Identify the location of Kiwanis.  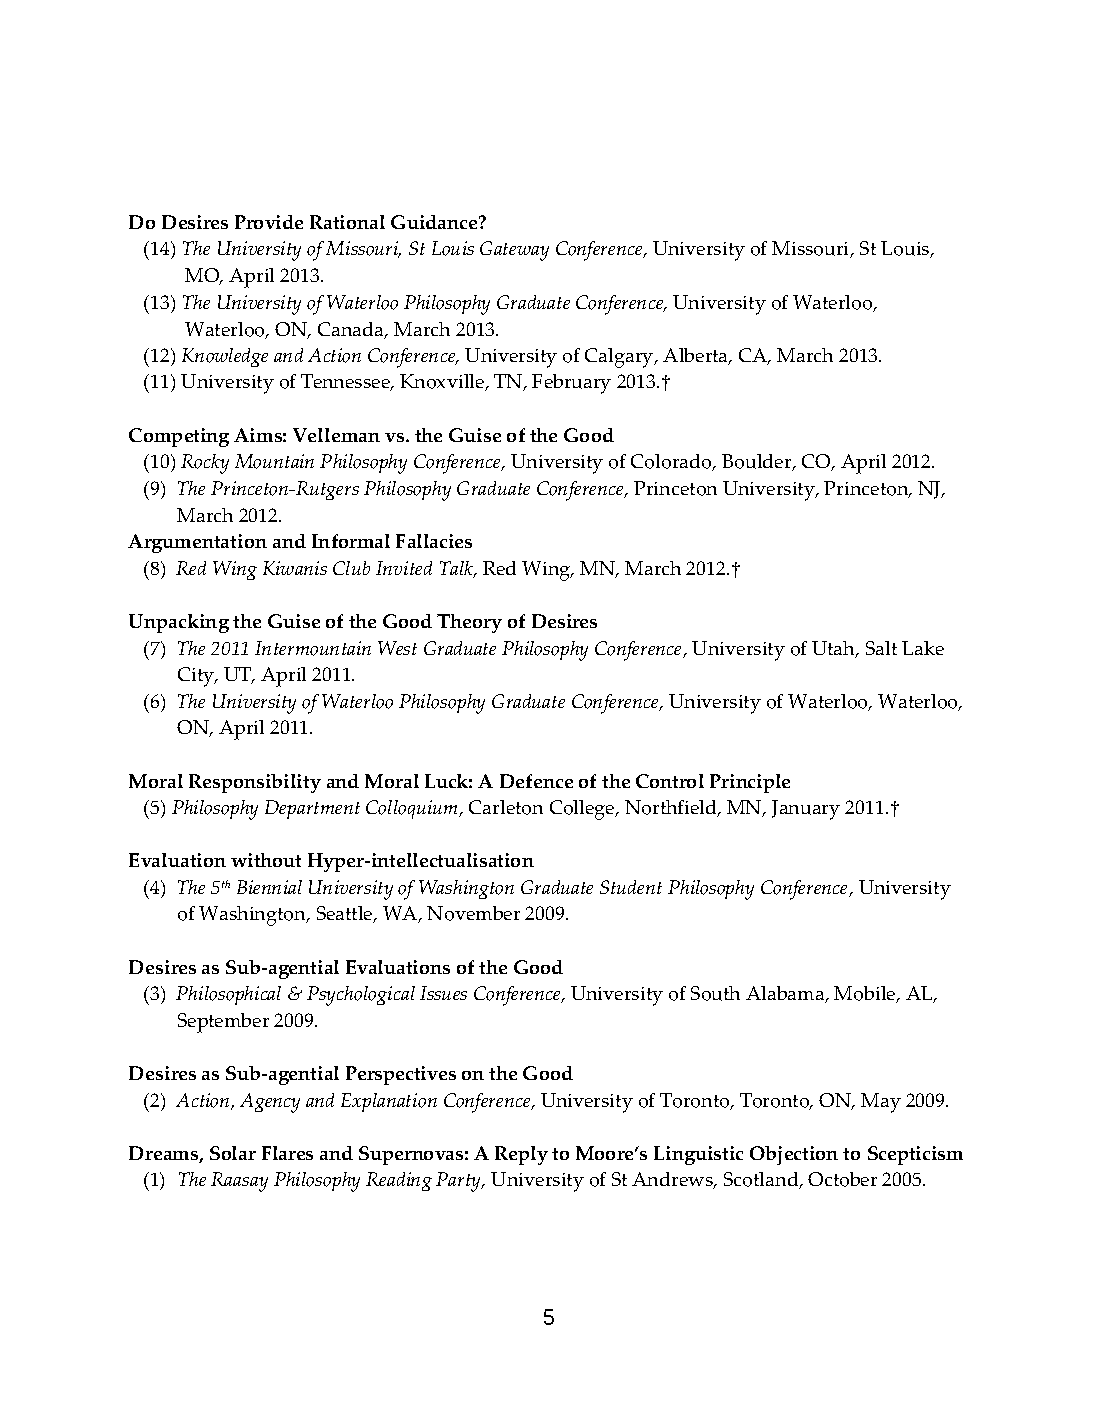
(295, 568).
